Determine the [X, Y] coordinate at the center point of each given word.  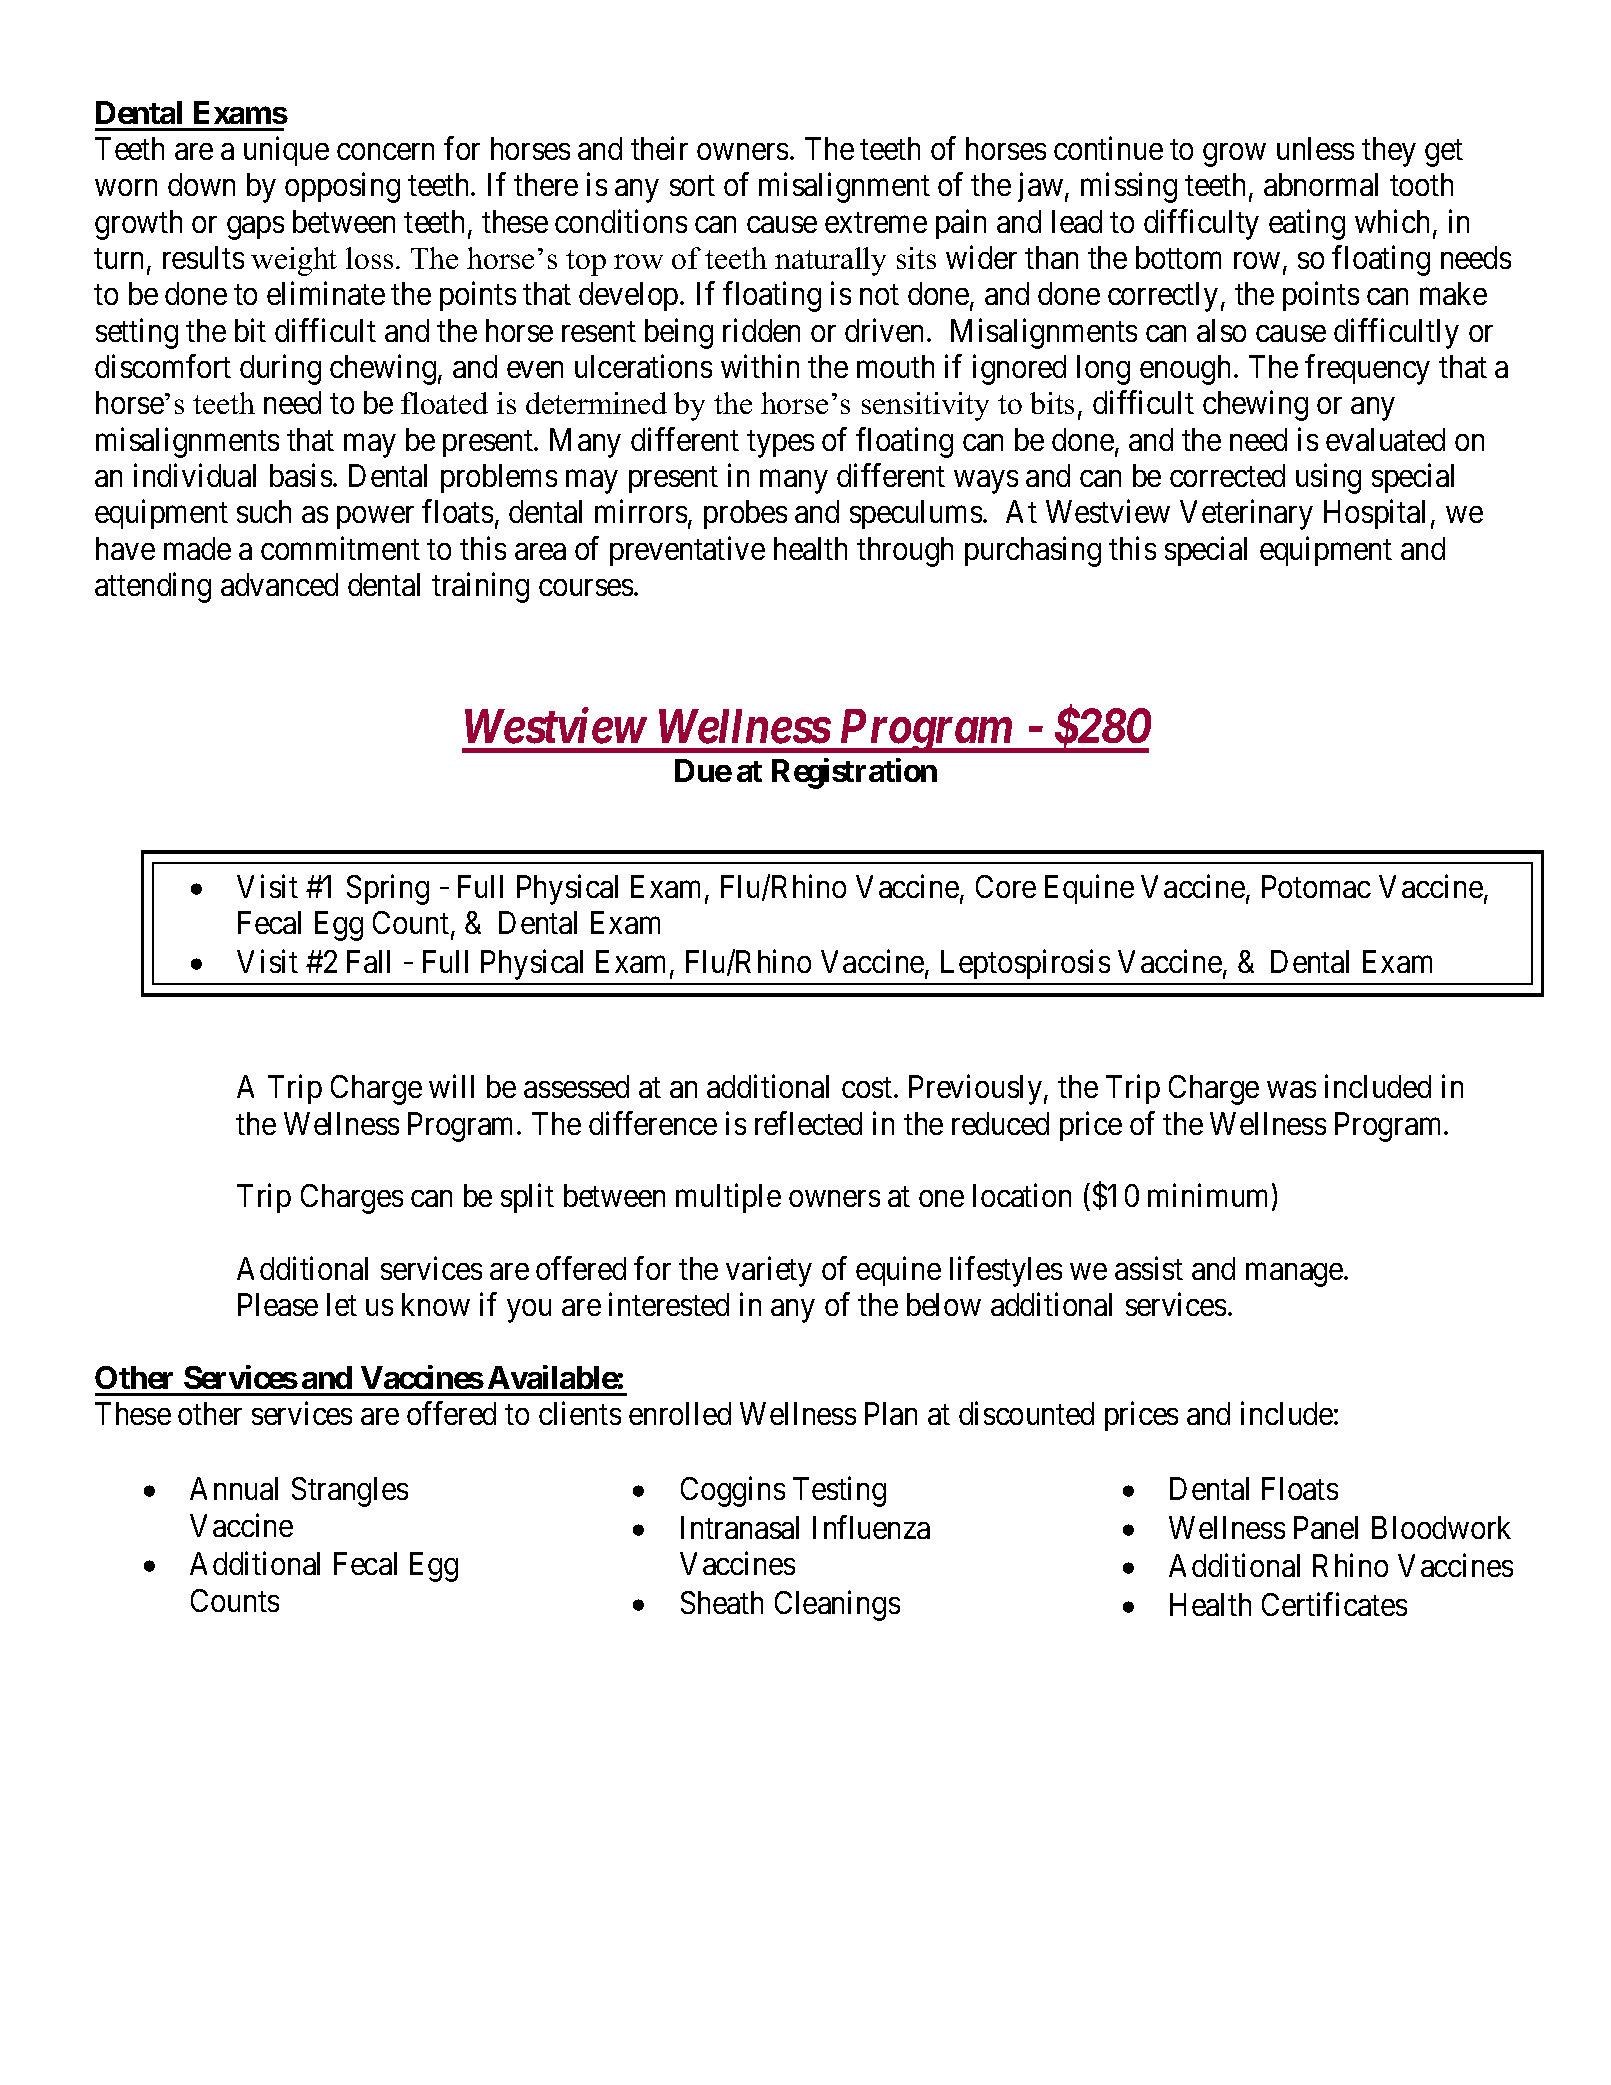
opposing [342, 188]
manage [1295, 1275]
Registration [854, 773]
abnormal [1321, 184]
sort [692, 186]
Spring [388, 889]
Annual [234, 1488]
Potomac [1316, 886]
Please [278, 1304]
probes [745, 514]
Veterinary [1246, 515]
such [264, 511]
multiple [728, 1198]
